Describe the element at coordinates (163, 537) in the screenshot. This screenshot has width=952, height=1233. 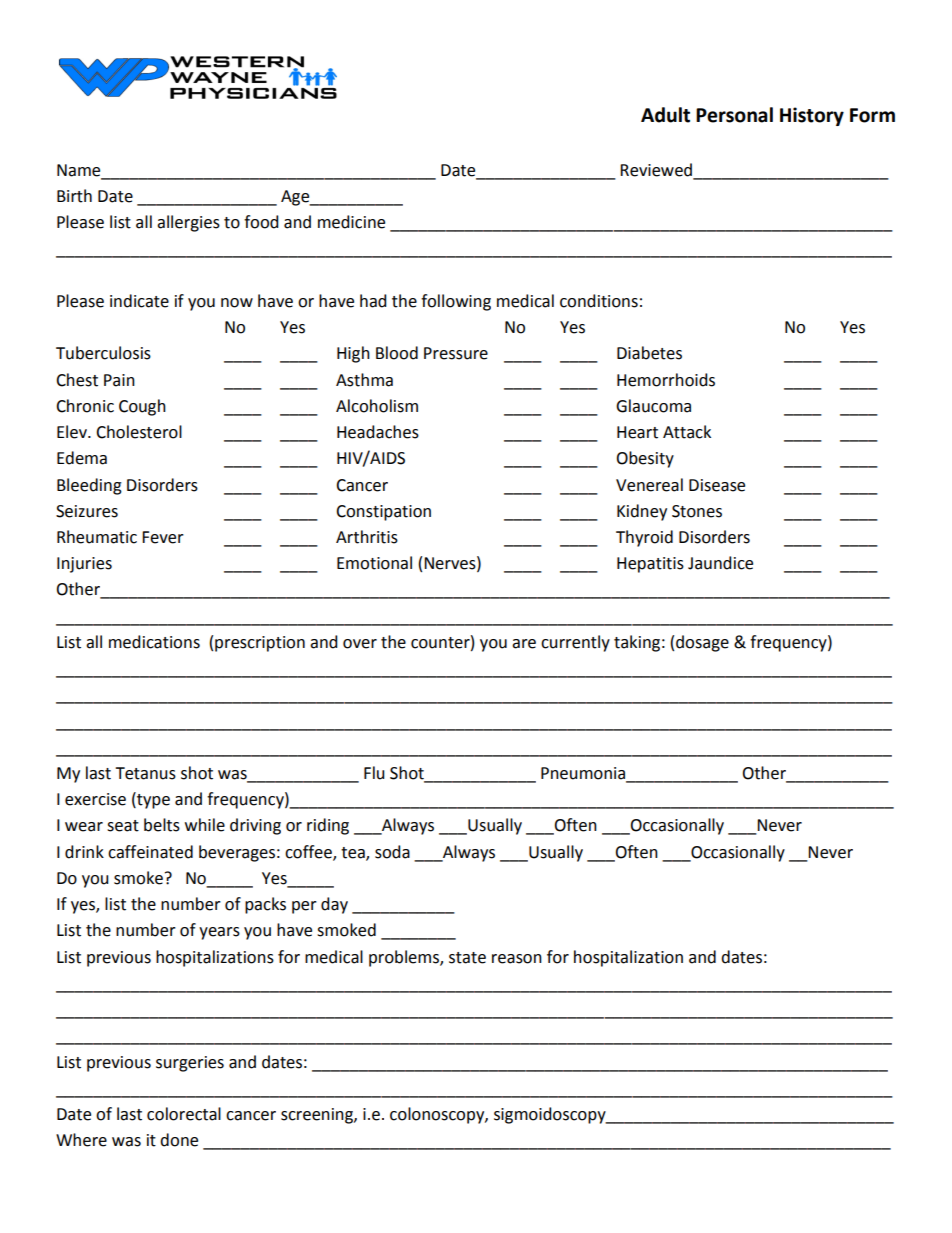
I see `Fever` at that location.
